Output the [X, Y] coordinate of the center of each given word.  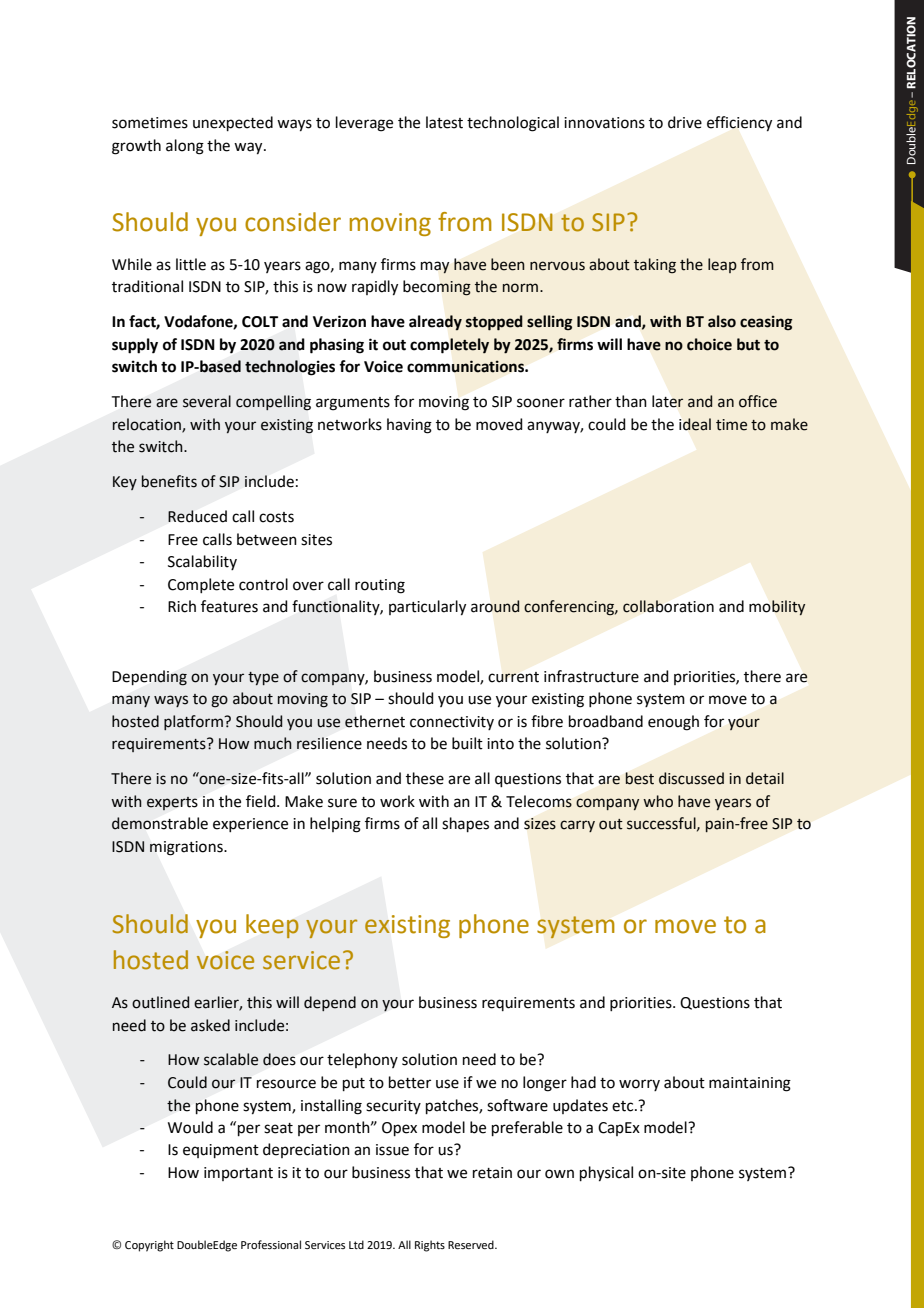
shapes [465, 824]
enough [673, 723]
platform [194, 722]
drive [685, 122]
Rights [430, 1246]
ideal [695, 424]
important [238, 1174]
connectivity [452, 723]
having [409, 426]
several [207, 401]
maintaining [750, 1084]
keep [272, 926]
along [185, 147]
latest [444, 122]
